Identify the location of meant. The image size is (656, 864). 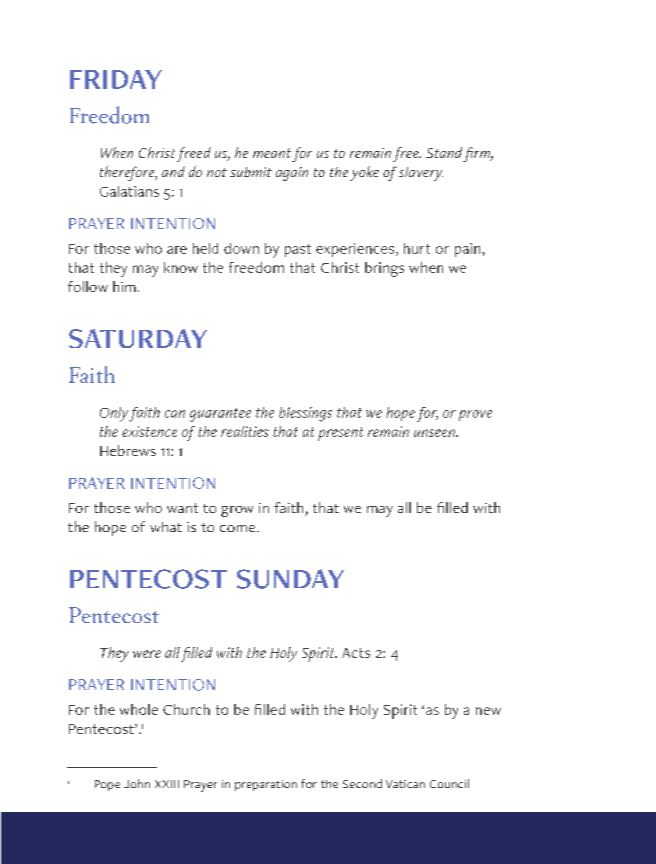
(272, 153).
